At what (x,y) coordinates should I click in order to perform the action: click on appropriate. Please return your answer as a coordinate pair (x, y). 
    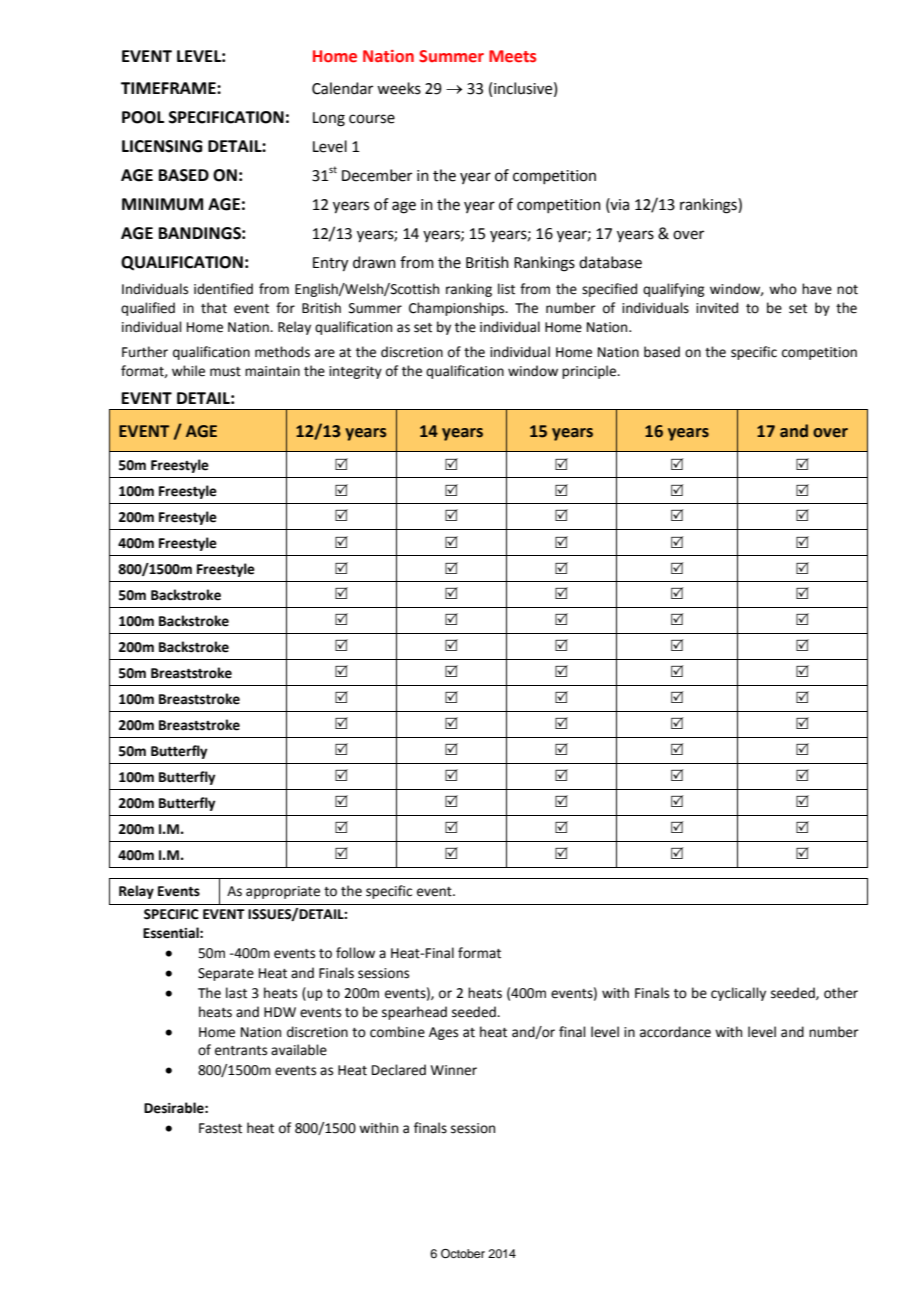
    Looking at the image, I should click on (283, 892).
